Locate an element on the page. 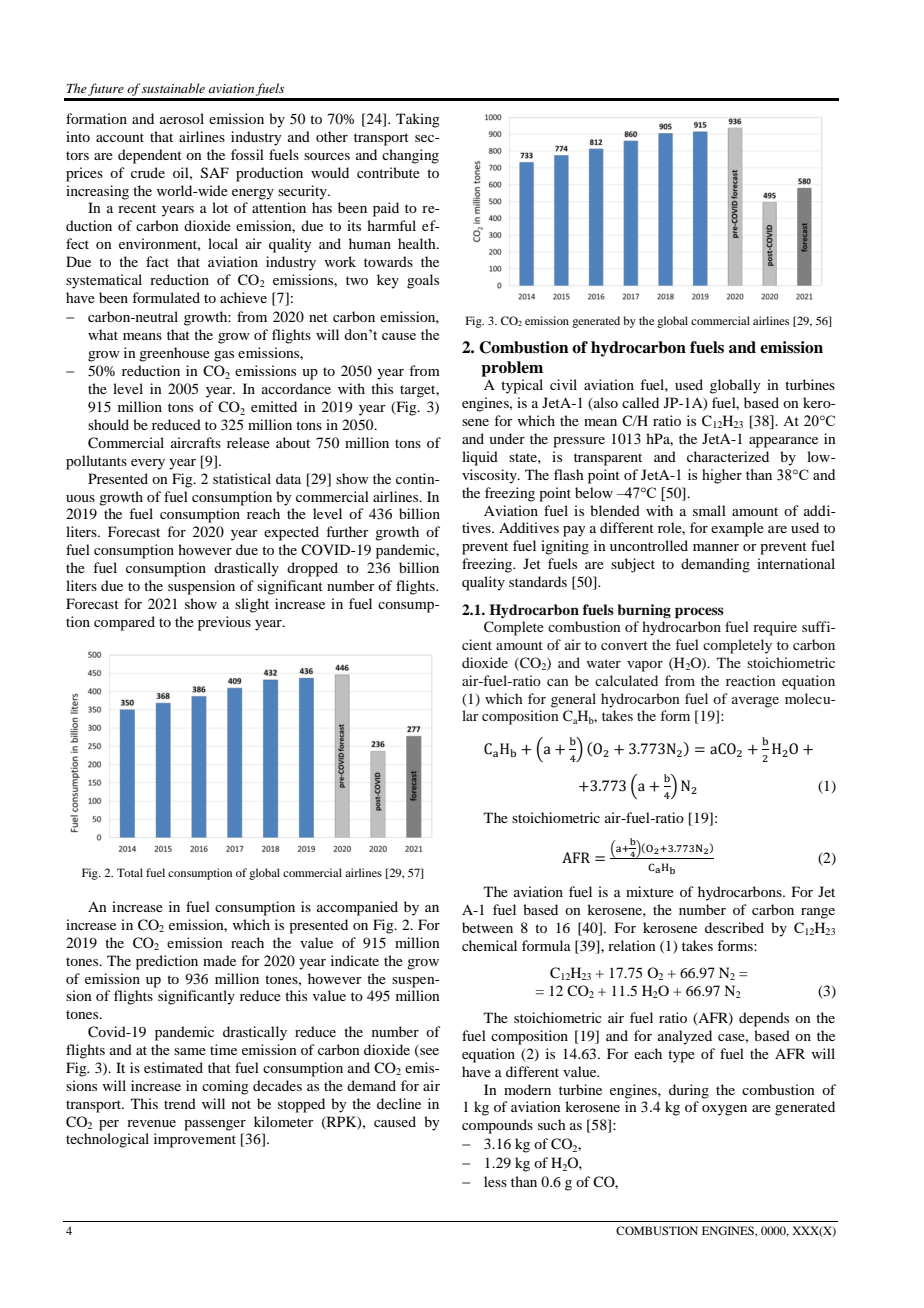 This page has width=924, height=1308. oxygen is located at coordinates (724, 1110).
